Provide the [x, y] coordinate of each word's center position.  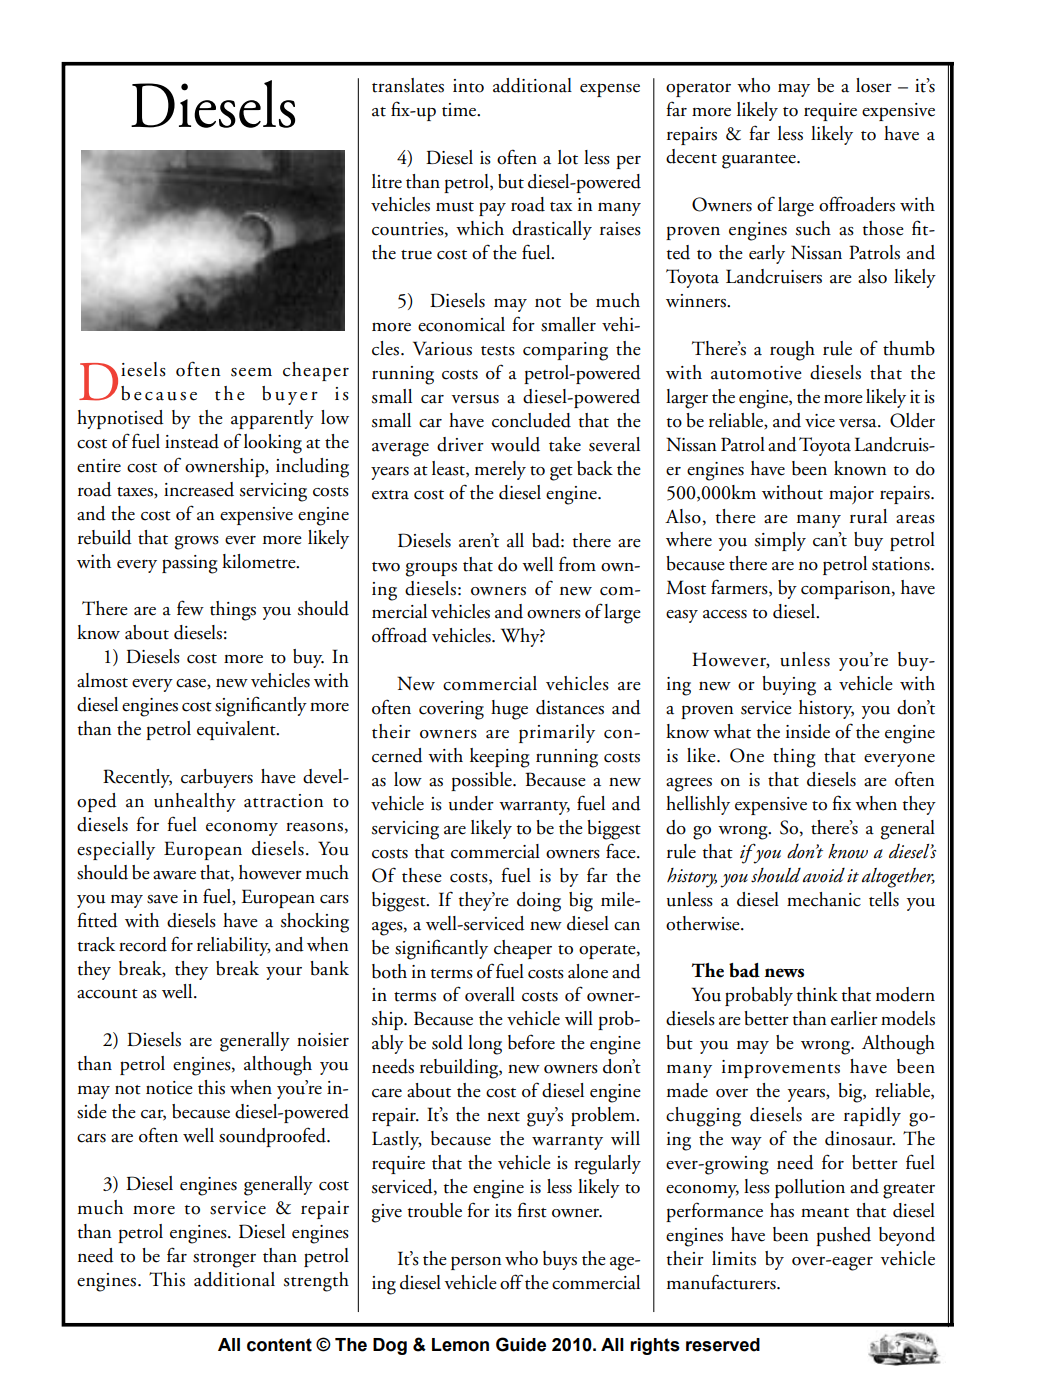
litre [387, 181]
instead [192, 441]
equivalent [237, 730]
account [107, 994]
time [460, 110]
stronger [224, 1260]
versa [859, 423]
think [817, 994]
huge [509, 710]
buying [789, 686]
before [531, 1042]
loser [874, 85]
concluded [531, 420]
